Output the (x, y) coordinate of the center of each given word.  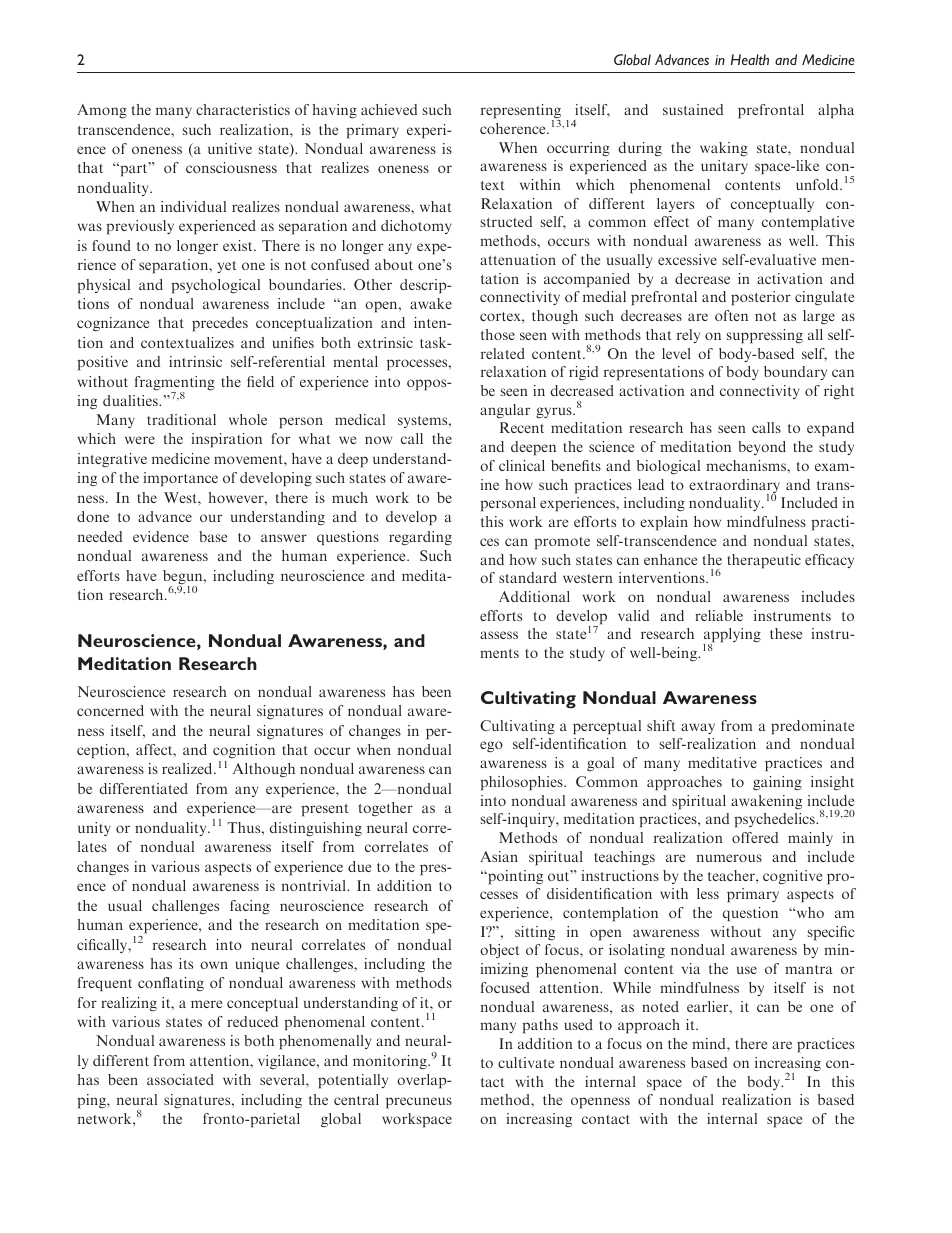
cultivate (526, 1062)
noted (660, 1006)
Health (750, 59)
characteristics (243, 109)
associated (180, 1079)
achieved (389, 109)
